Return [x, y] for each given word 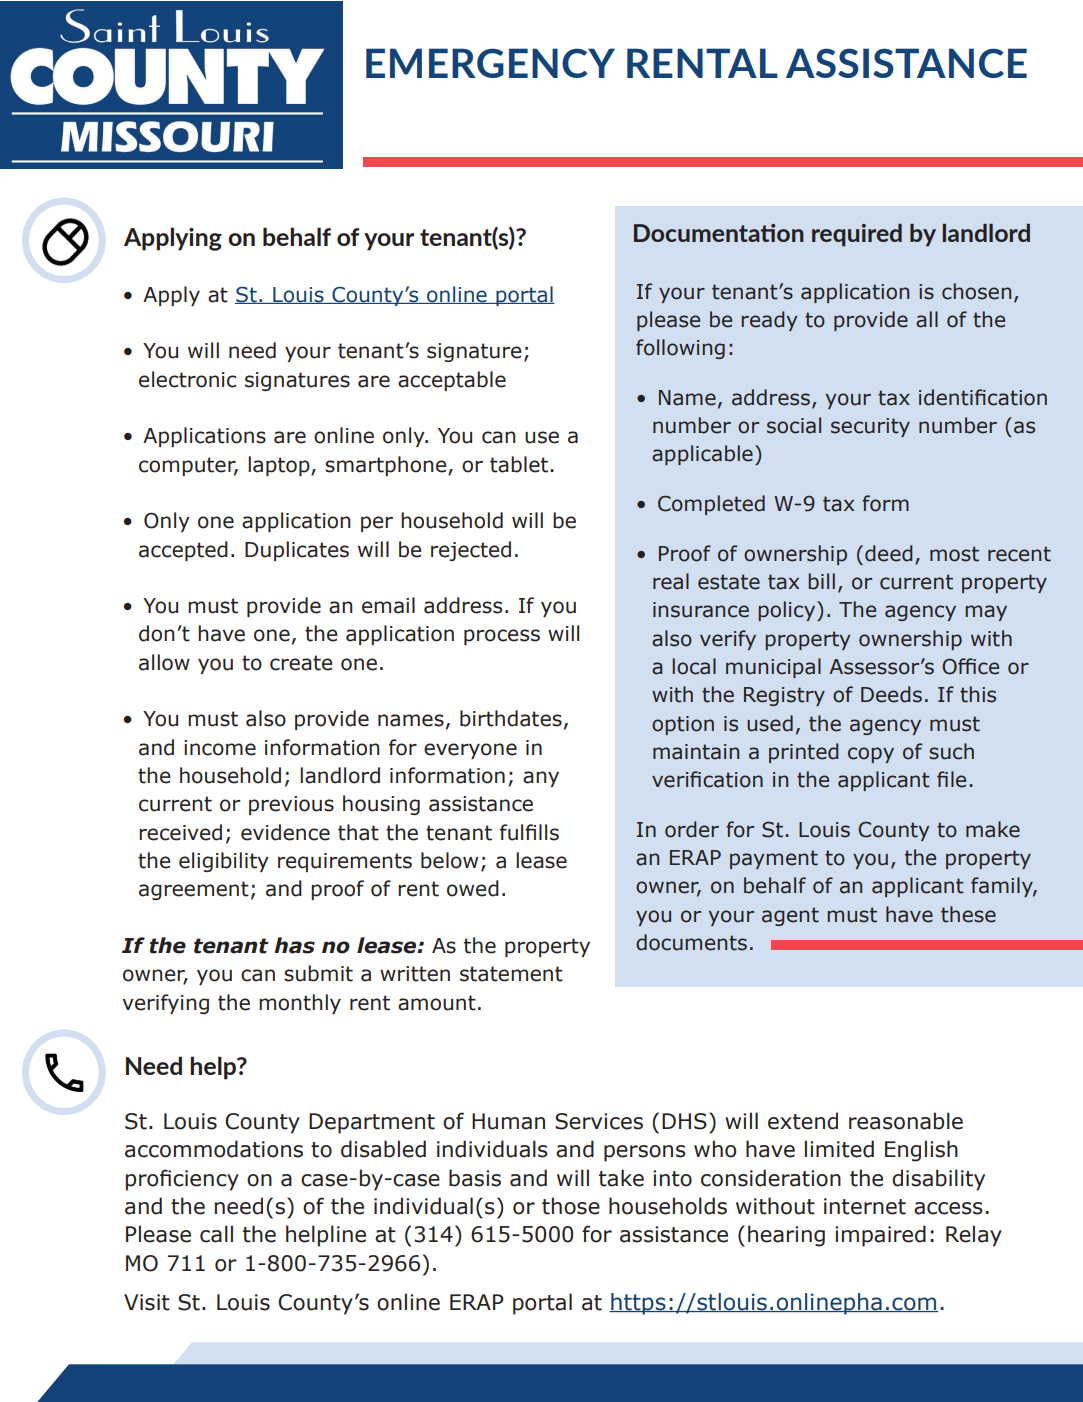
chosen [976, 291]
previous [291, 805]
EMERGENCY [490, 63]
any [541, 779]
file [951, 779]
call [216, 1234]
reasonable [906, 1121]
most [954, 554]
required [857, 235]
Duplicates [297, 551]
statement [511, 974]
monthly [300, 1004]
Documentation [719, 233]
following [680, 349]
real [671, 581]
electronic [187, 379]
